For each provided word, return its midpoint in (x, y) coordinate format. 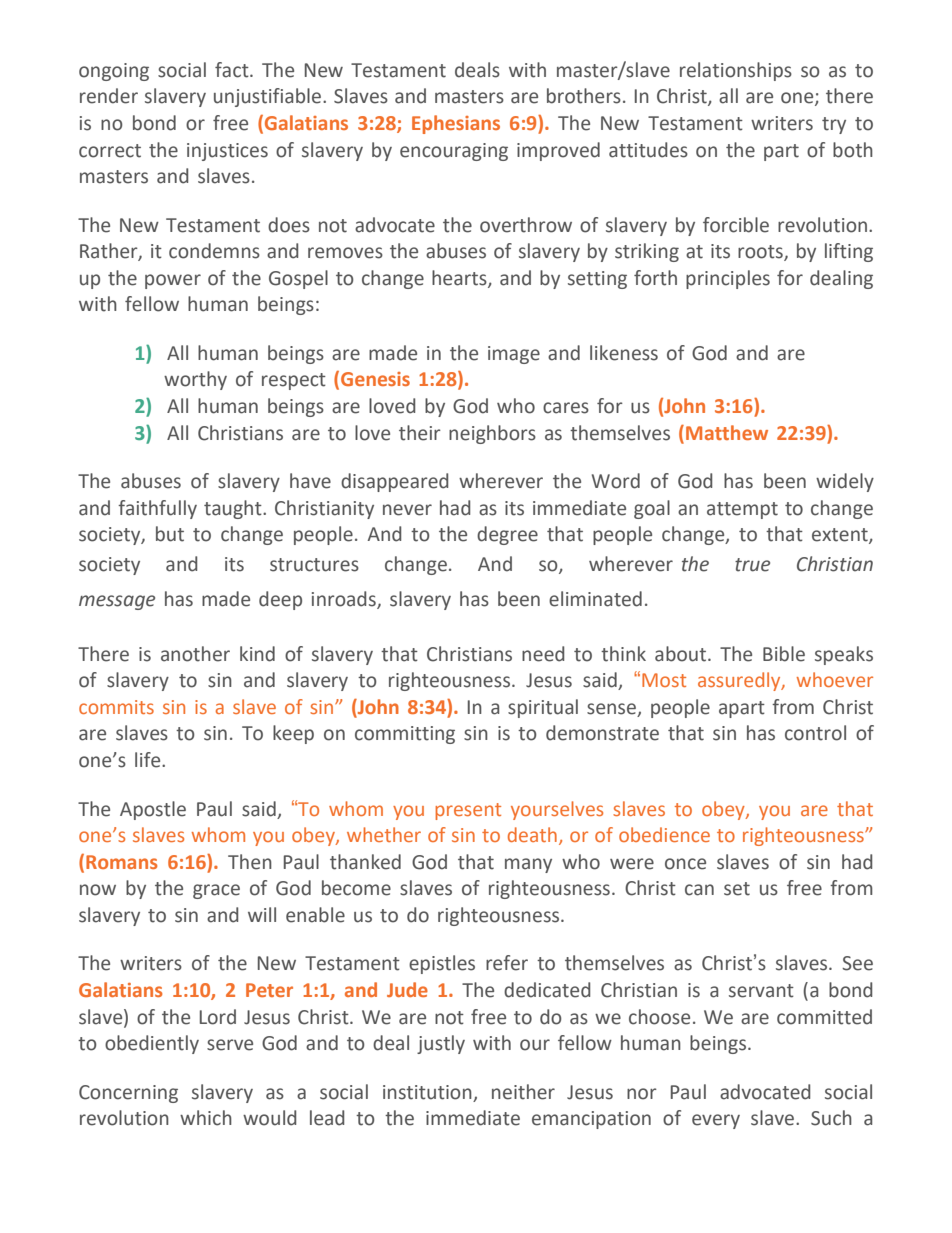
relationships (736, 71)
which (206, 1118)
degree (507, 535)
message (117, 602)
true (752, 565)
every (716, 1121)
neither (523, 1092)
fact (233, 70)
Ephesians (456, 124)
